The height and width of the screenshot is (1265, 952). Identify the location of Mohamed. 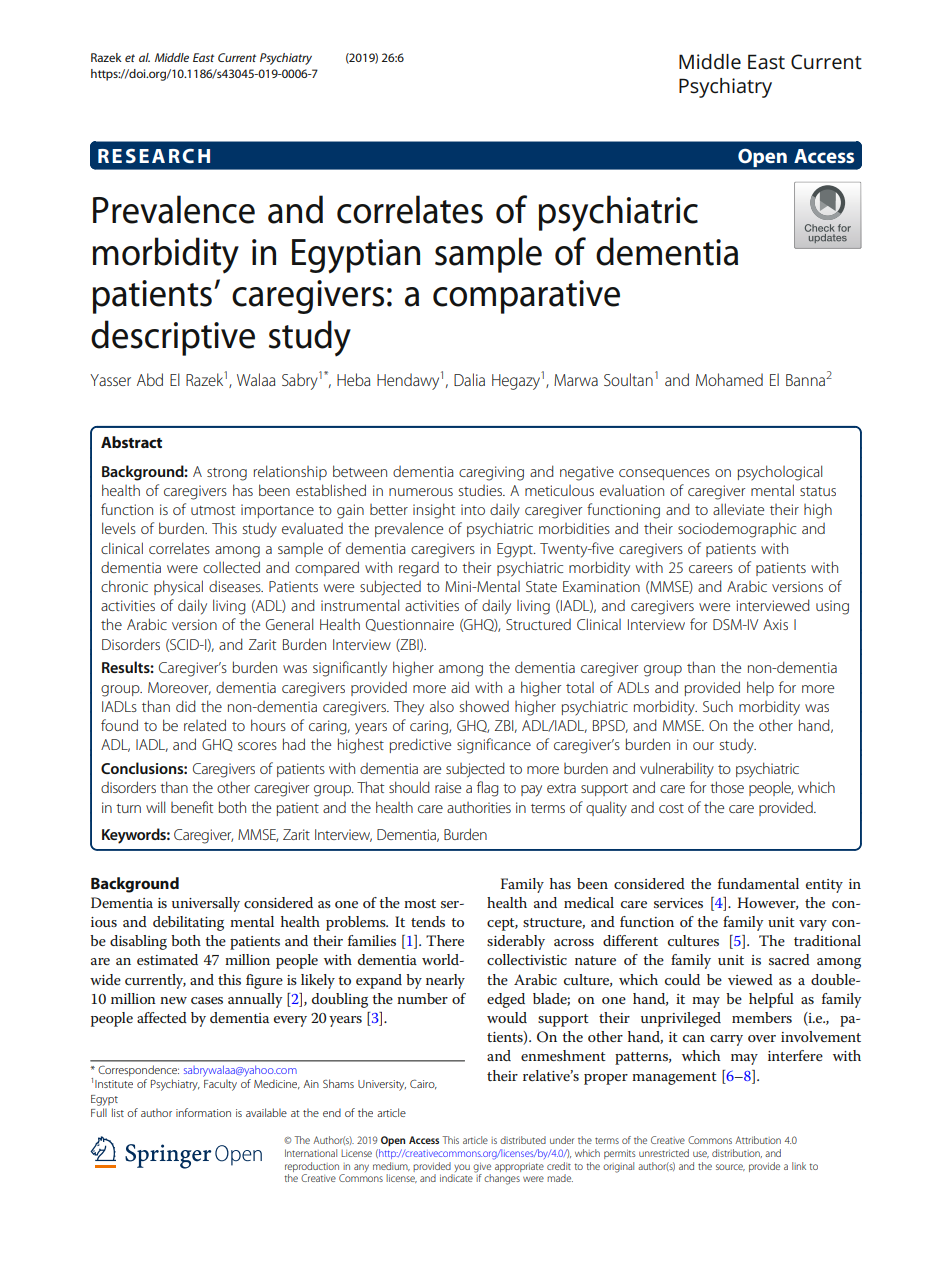
(729, 379).
